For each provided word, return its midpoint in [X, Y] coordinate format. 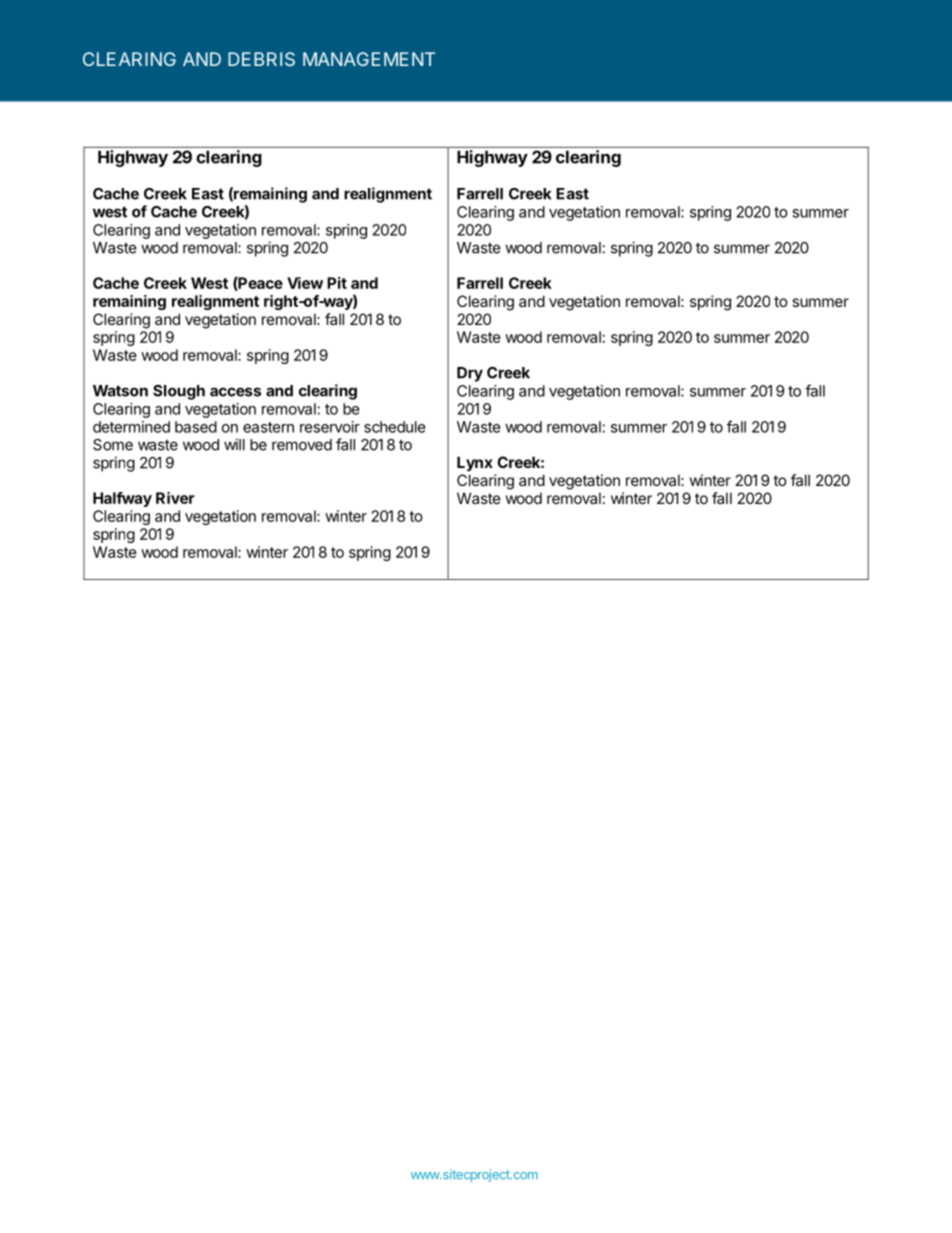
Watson [120, 391]
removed [302, 445]
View [305, 283]
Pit [337, 283]
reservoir [330, 427]
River [175, 498]
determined [131, 427]
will [234, 444]
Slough [179, 392]
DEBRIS [261, 59]
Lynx [475, 463]
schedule [395, 427]
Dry [470, 374]
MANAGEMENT [369, 59]
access [235, 392]
